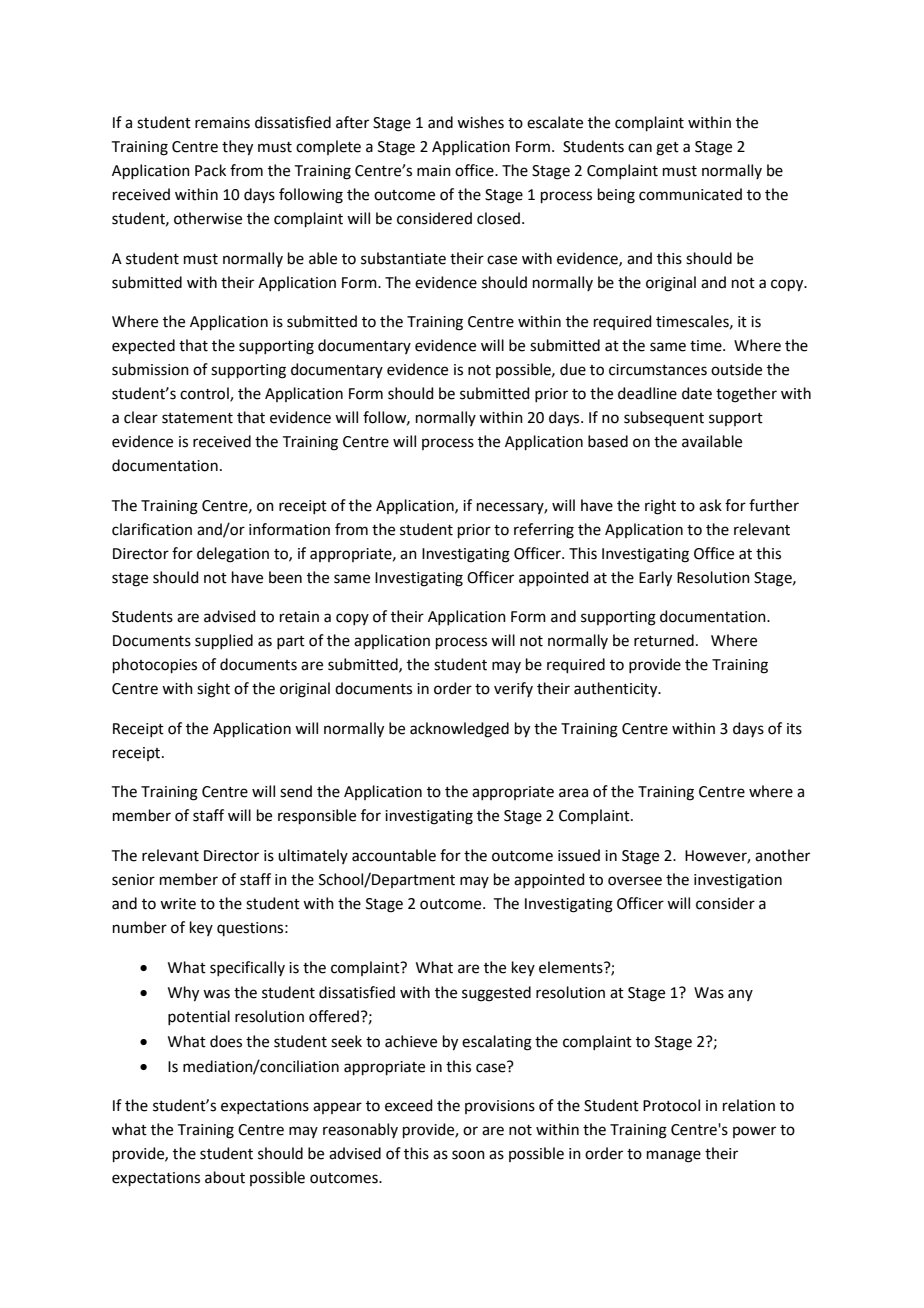 This image has width=924, height=1308. What do you see at coordinates (224, 641) in the image?
I see `supplied` at bounding box center [224, 641].
